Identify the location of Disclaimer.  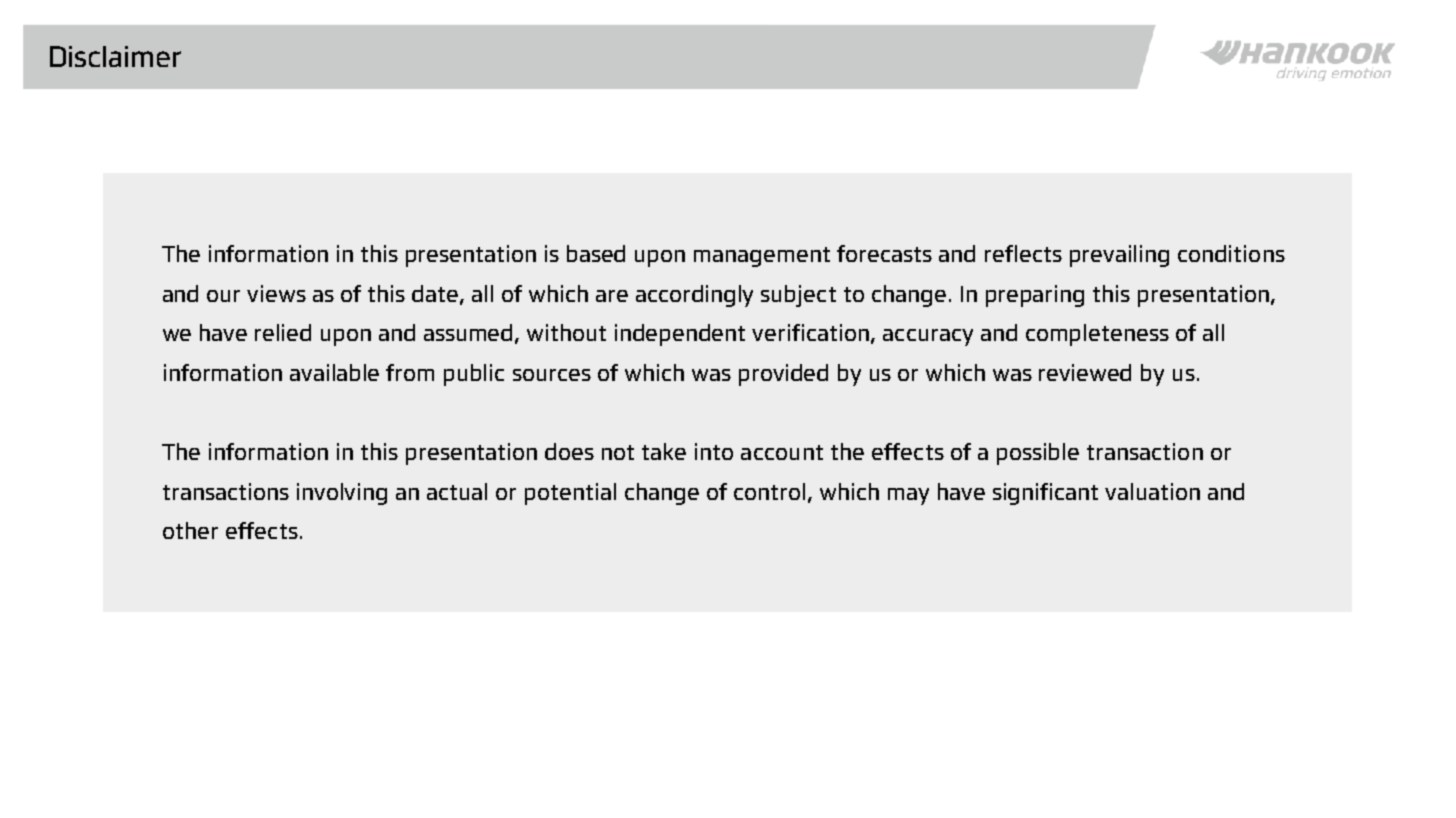
(115, 56).
